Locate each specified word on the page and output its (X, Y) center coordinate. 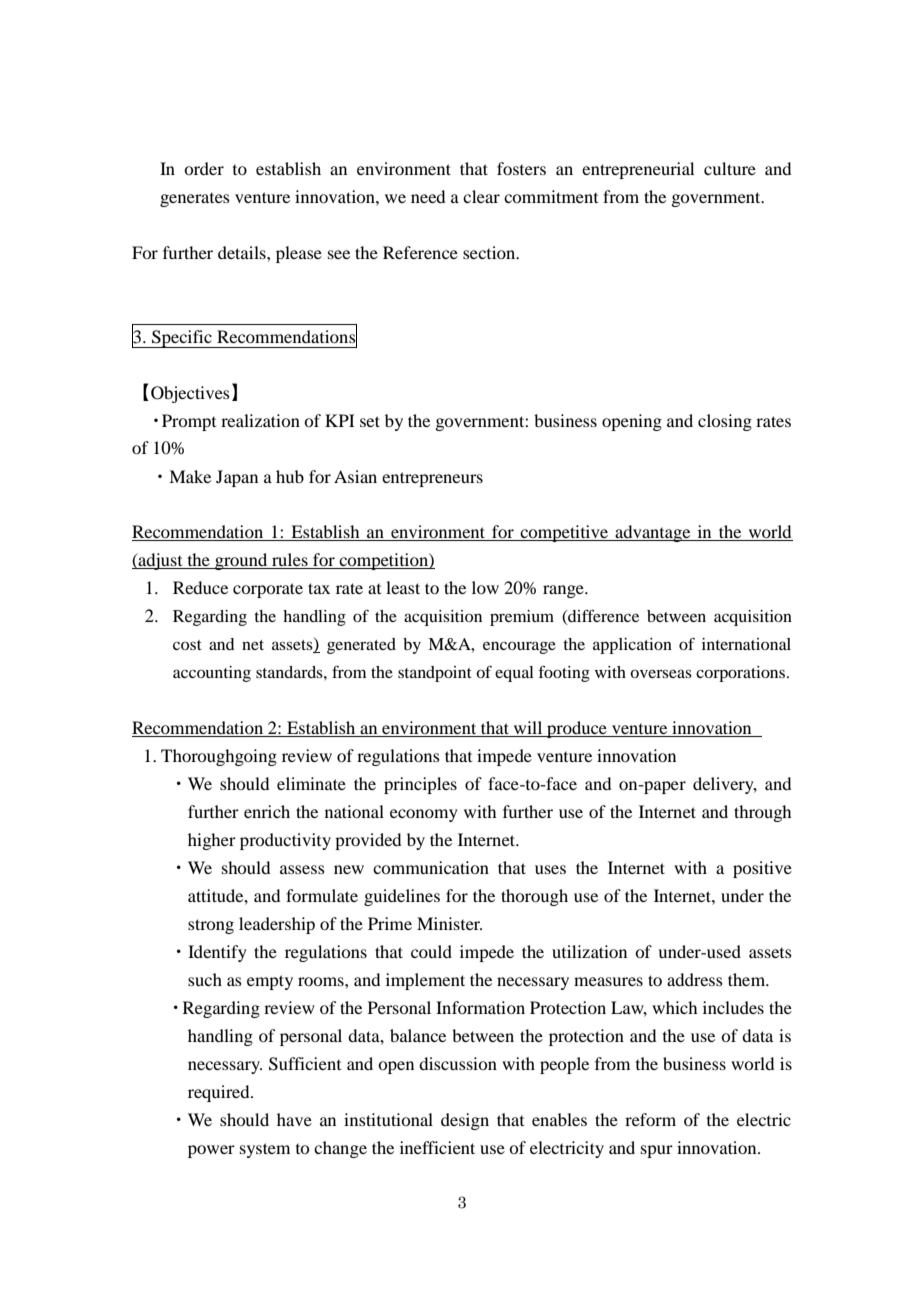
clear (481, 196)
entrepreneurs (432, 479)
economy (424, 815)
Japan (237, 478)
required (220, 1093)
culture (730, 168)
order (204, 168)
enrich (267, 811)
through (762, 813)
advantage (653, 533)
